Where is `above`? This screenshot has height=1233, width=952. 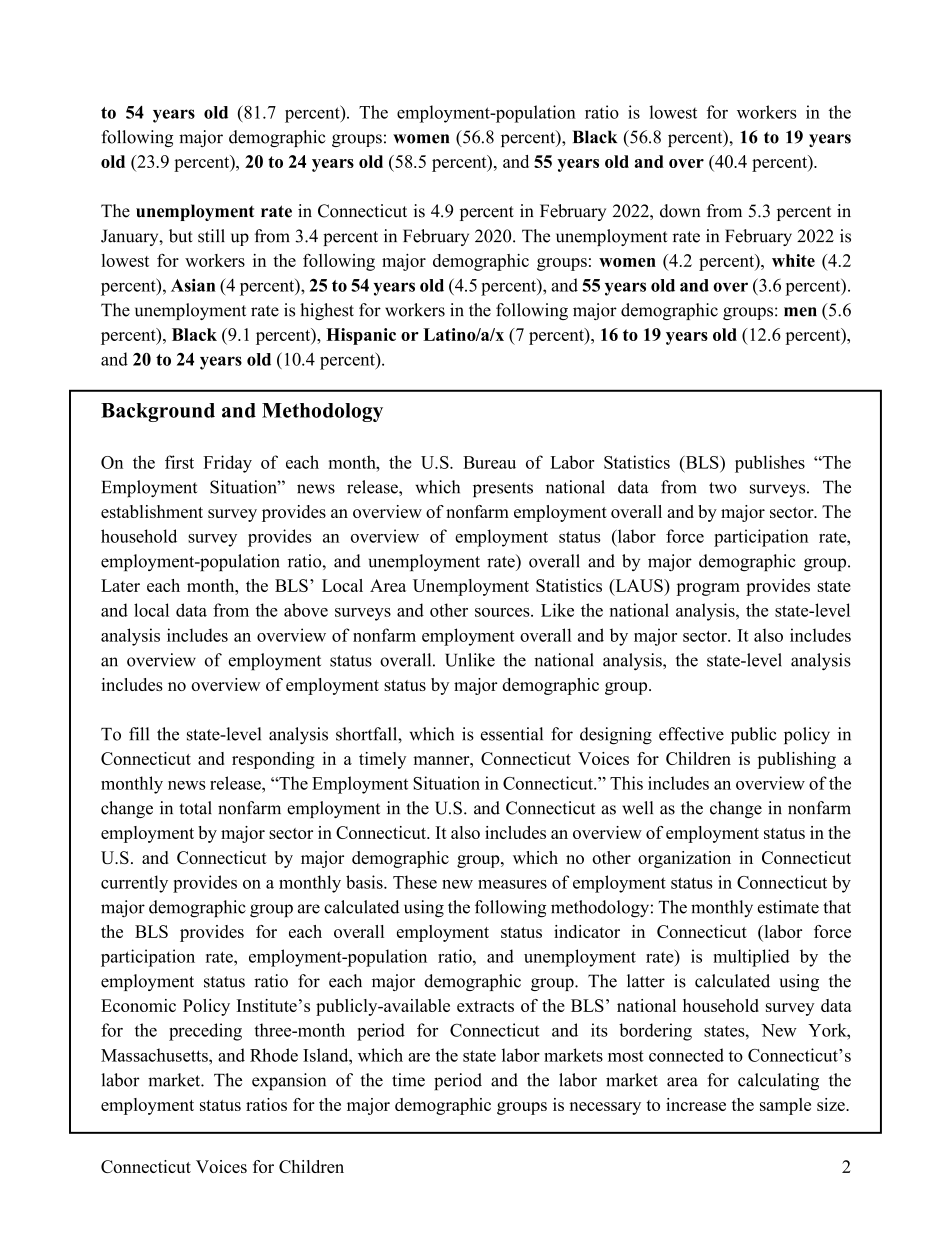 above is located at coordinates (306, 610).
